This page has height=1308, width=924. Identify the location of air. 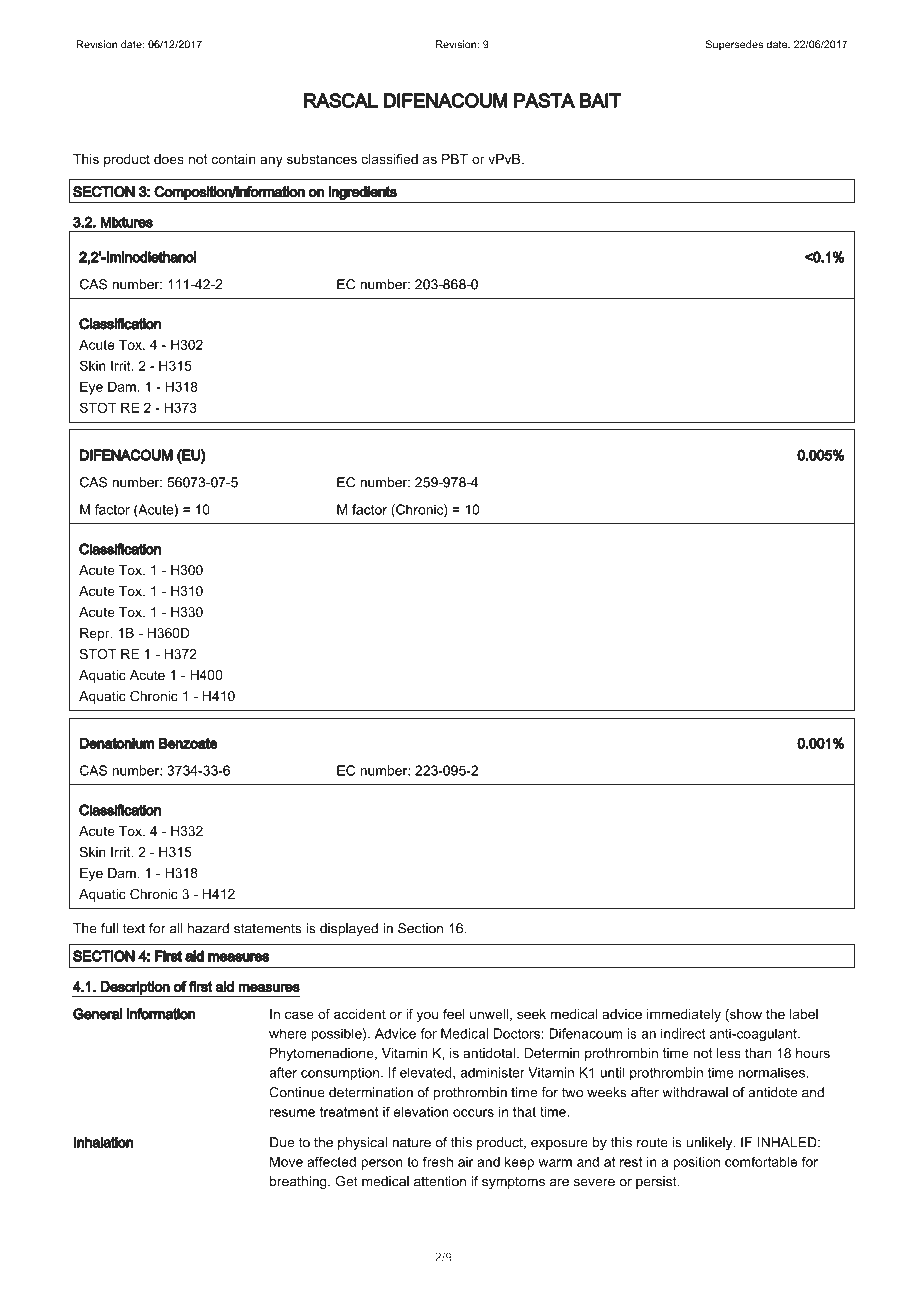
(465, 1162).
